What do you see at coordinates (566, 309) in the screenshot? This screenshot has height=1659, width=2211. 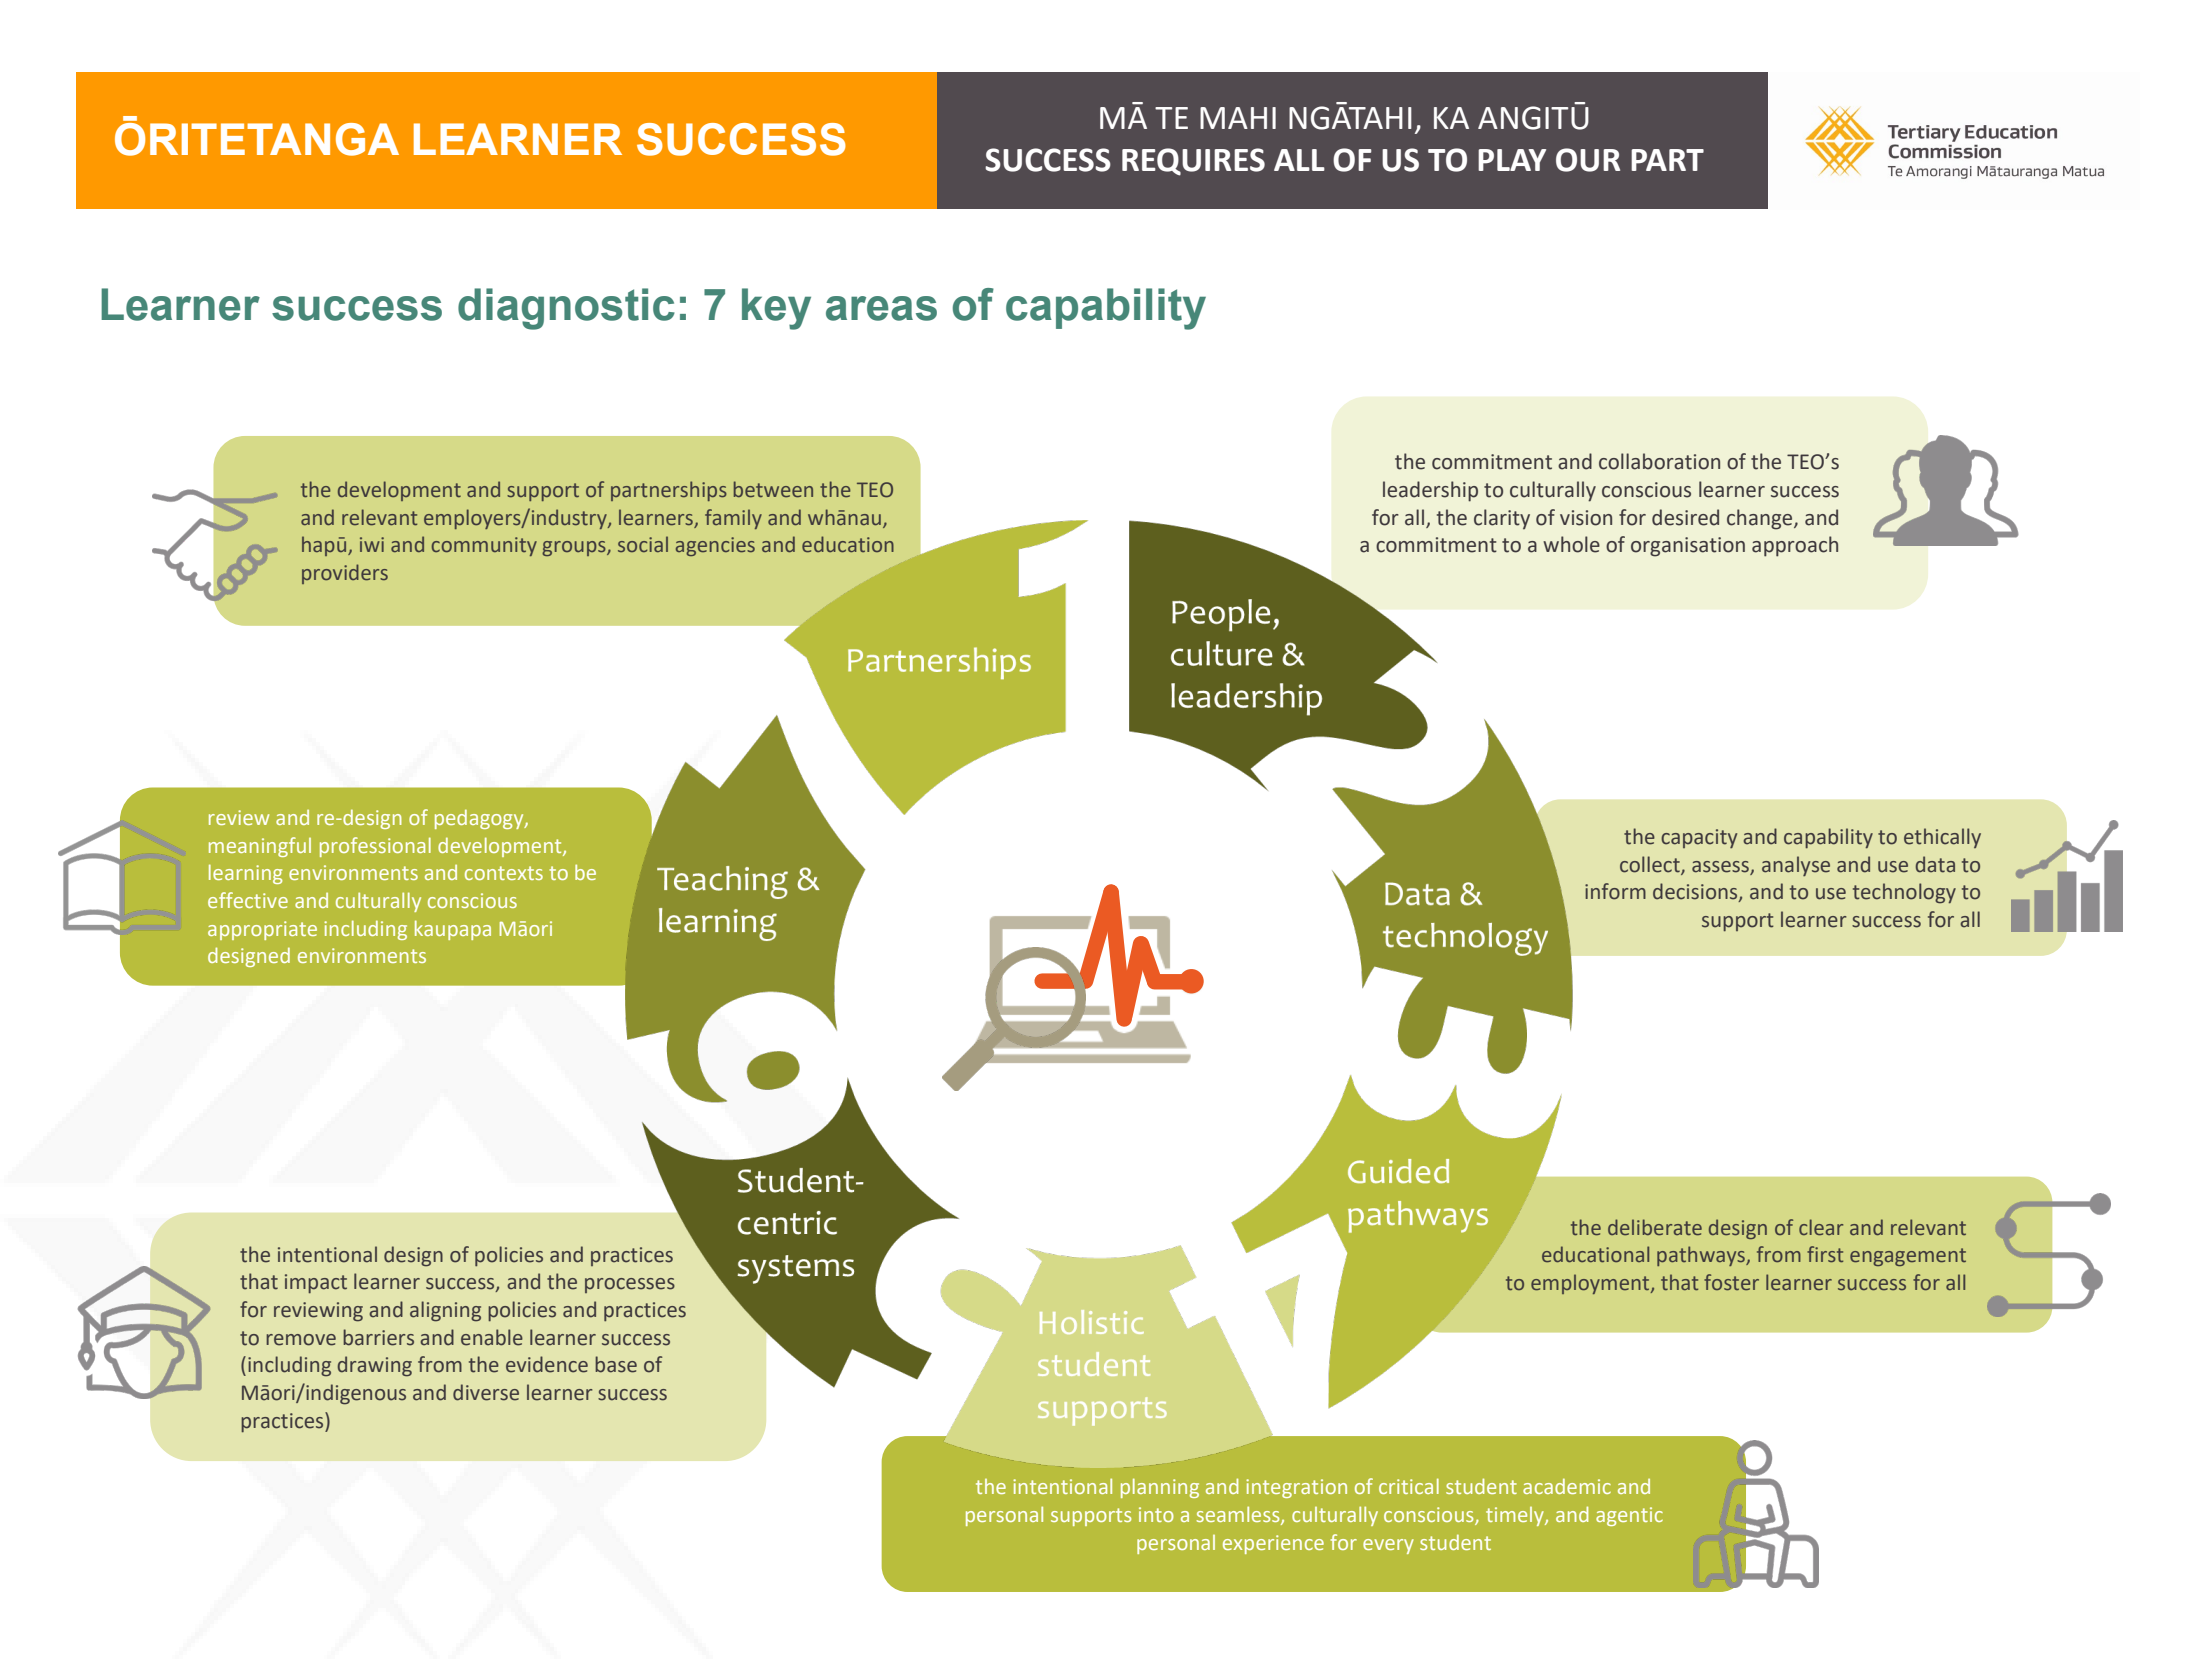 I see `diagnostic` at bounding box center [566, 309].
